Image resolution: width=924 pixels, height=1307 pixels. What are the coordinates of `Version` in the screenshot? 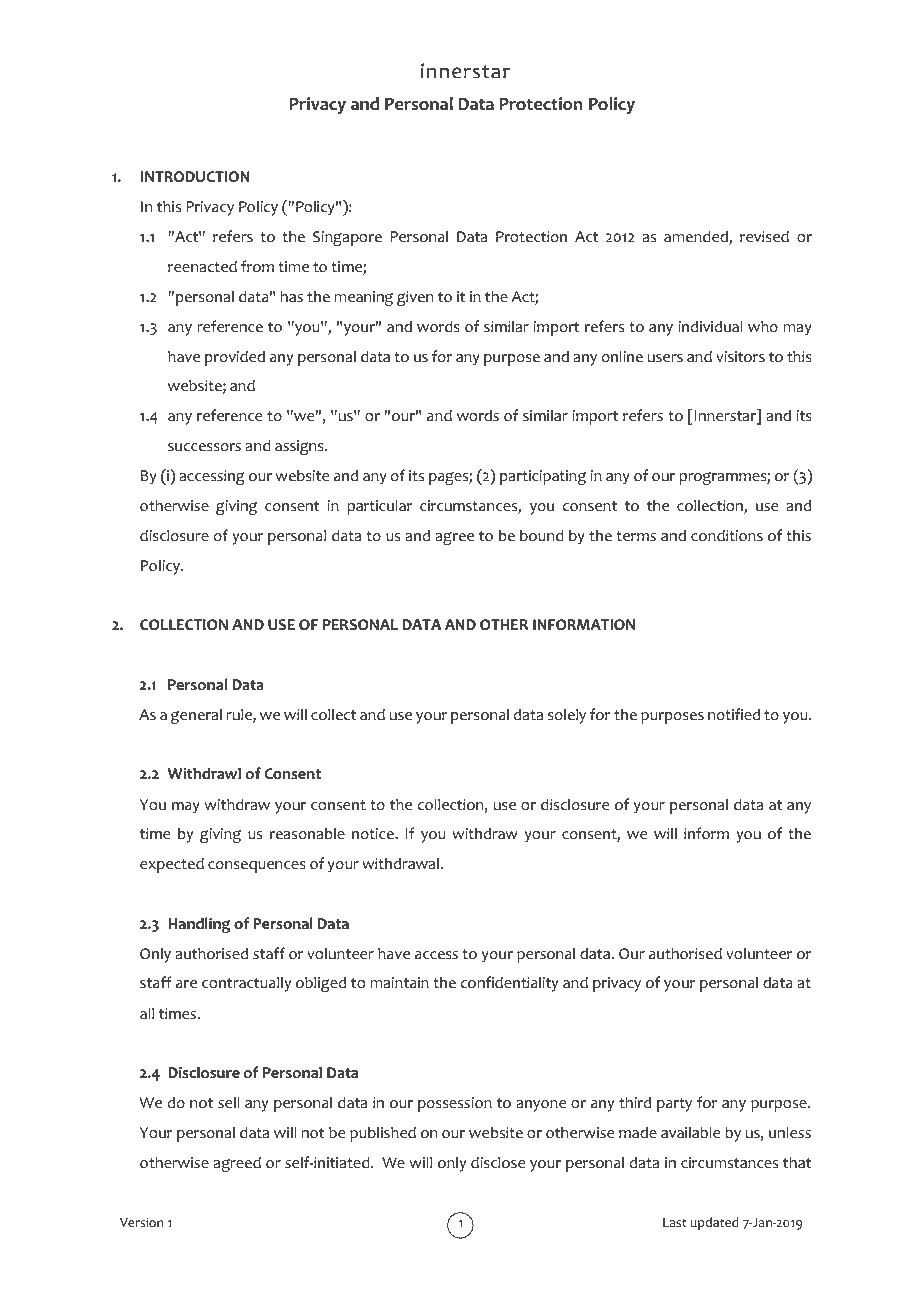 It's located at (141, 1223).
